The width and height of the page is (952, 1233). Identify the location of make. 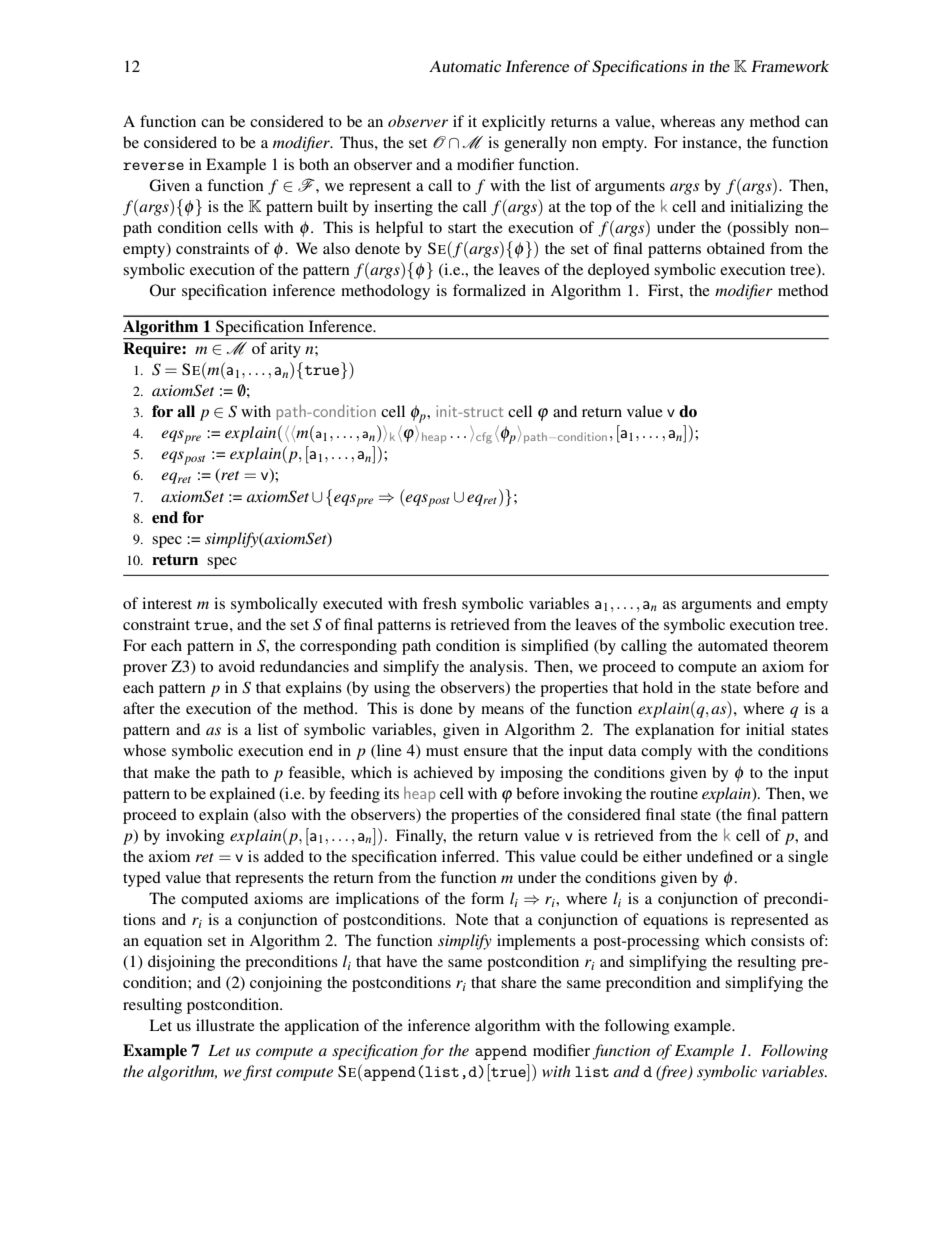
(172, 772).
